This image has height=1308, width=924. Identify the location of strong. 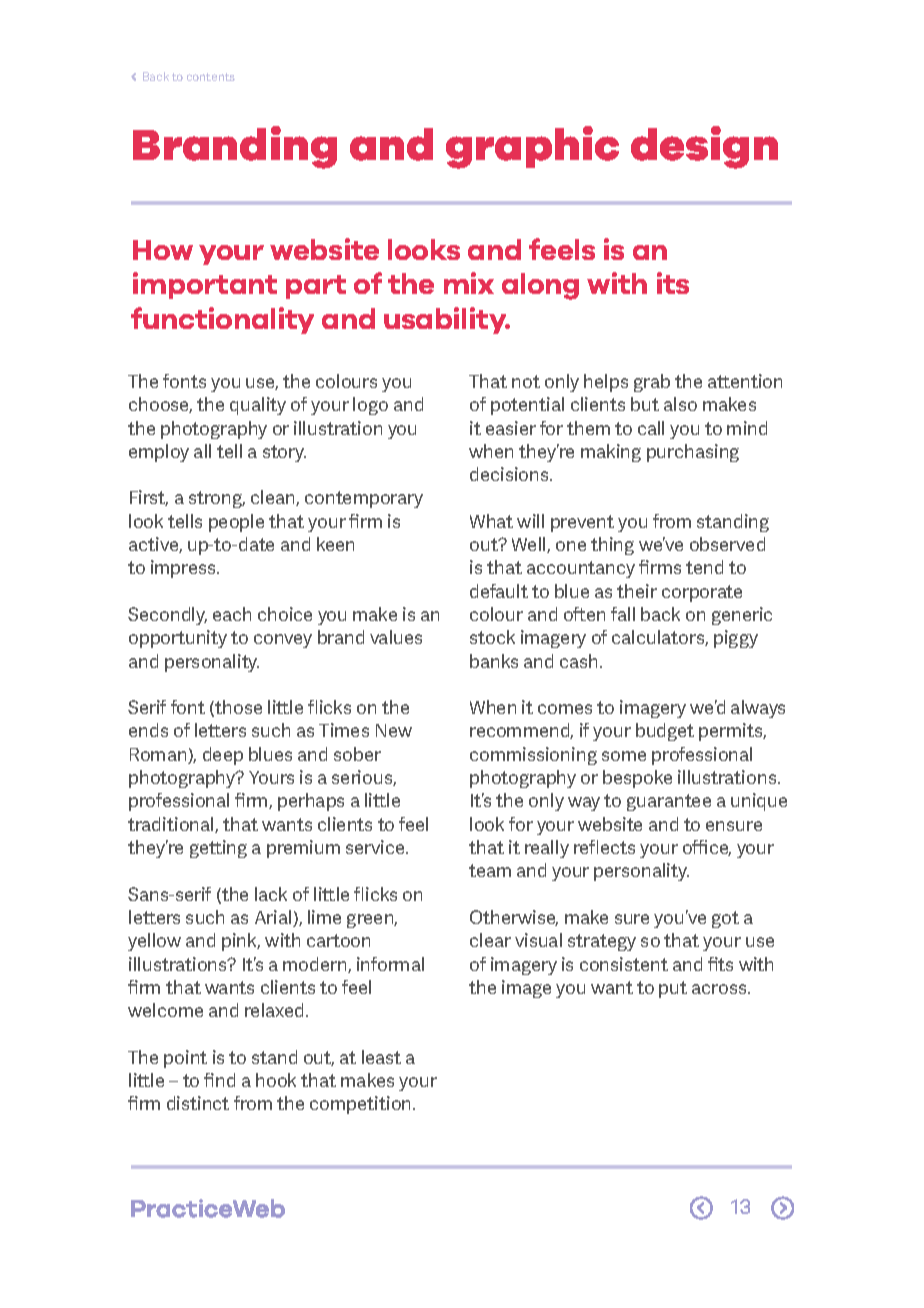
(217, 499).
